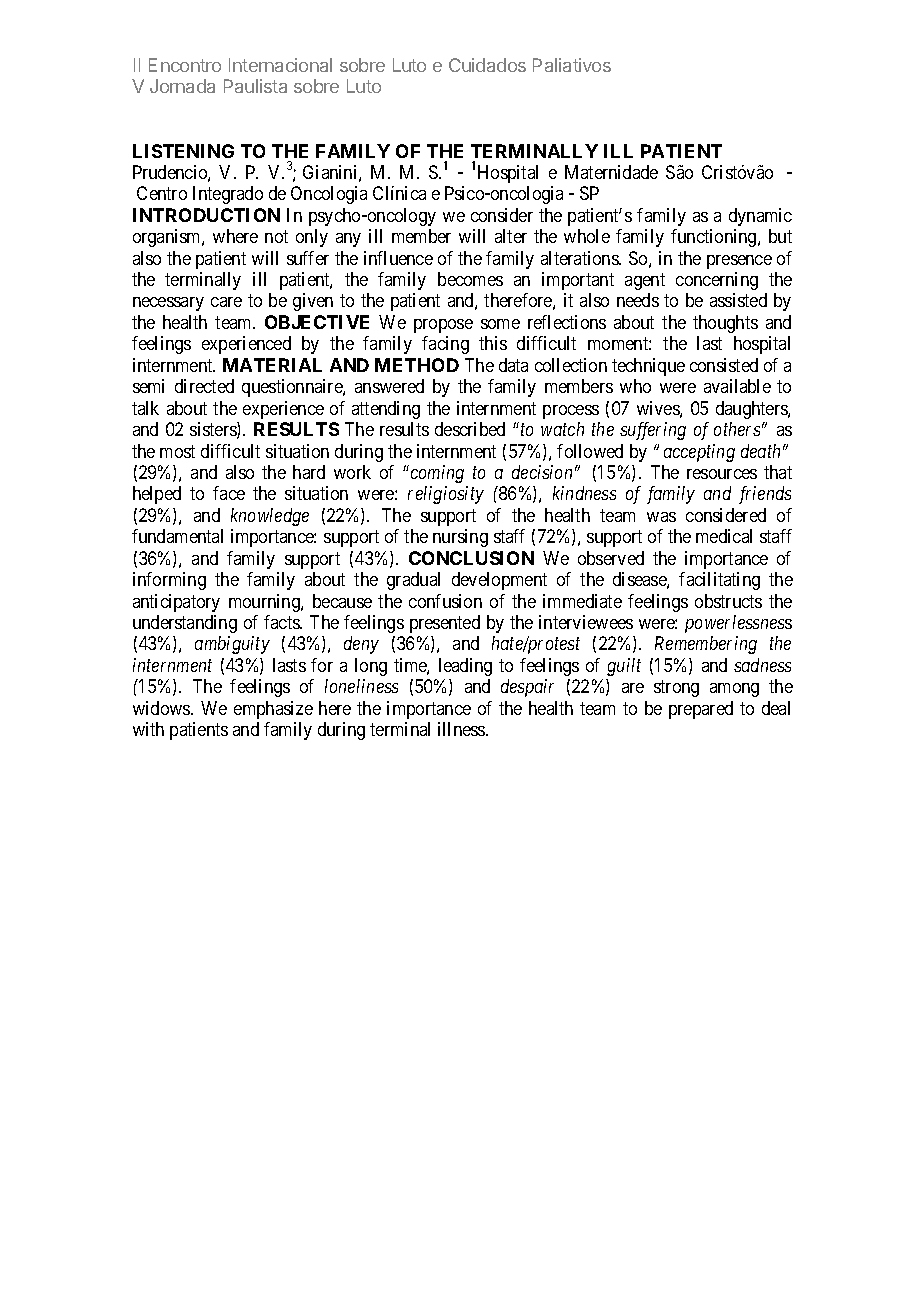 This screenshot has height=1308, width=924. What do you see at coordinates (737, 386) in the screenshot?
I see `available` at bounding box center [737, 386].
